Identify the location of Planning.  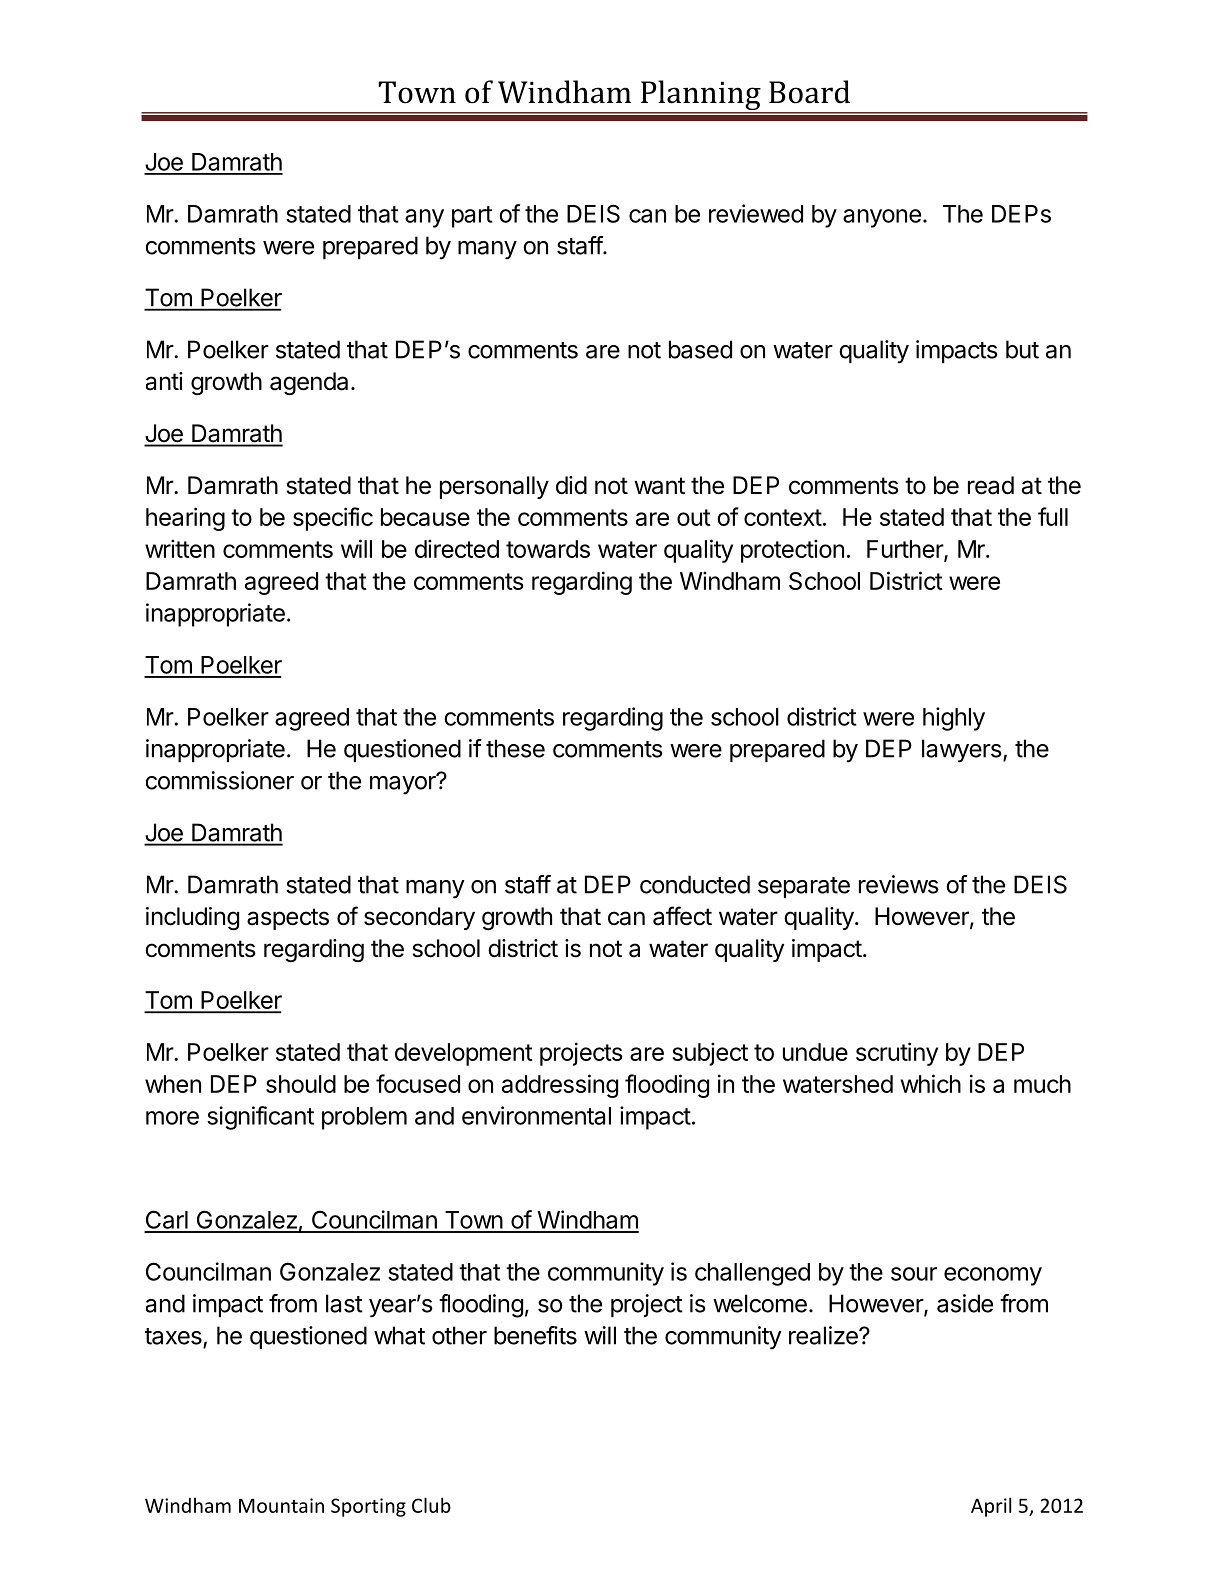
(701, 96).
